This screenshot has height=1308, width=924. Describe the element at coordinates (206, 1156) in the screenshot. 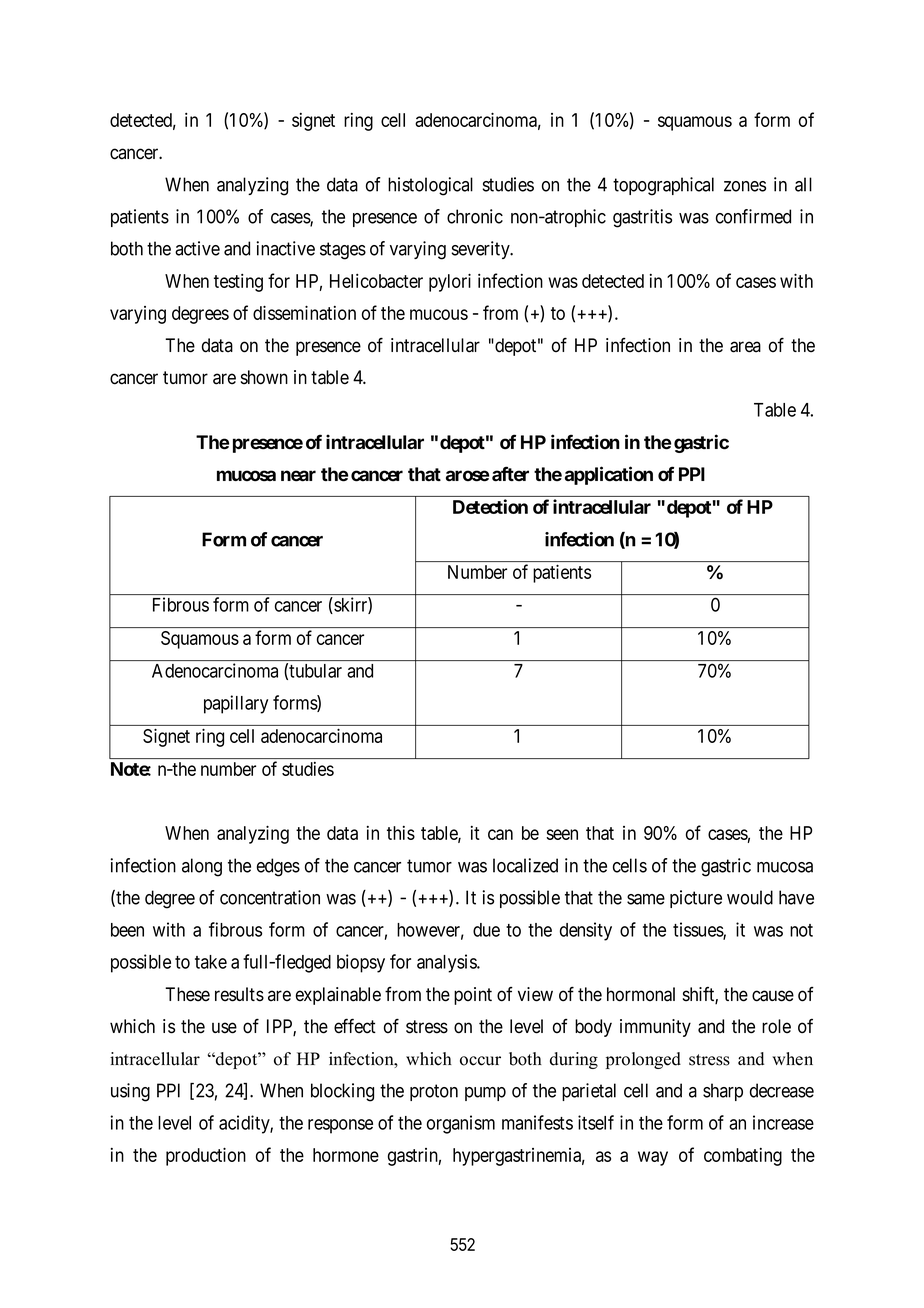

I see `production` at that location.
